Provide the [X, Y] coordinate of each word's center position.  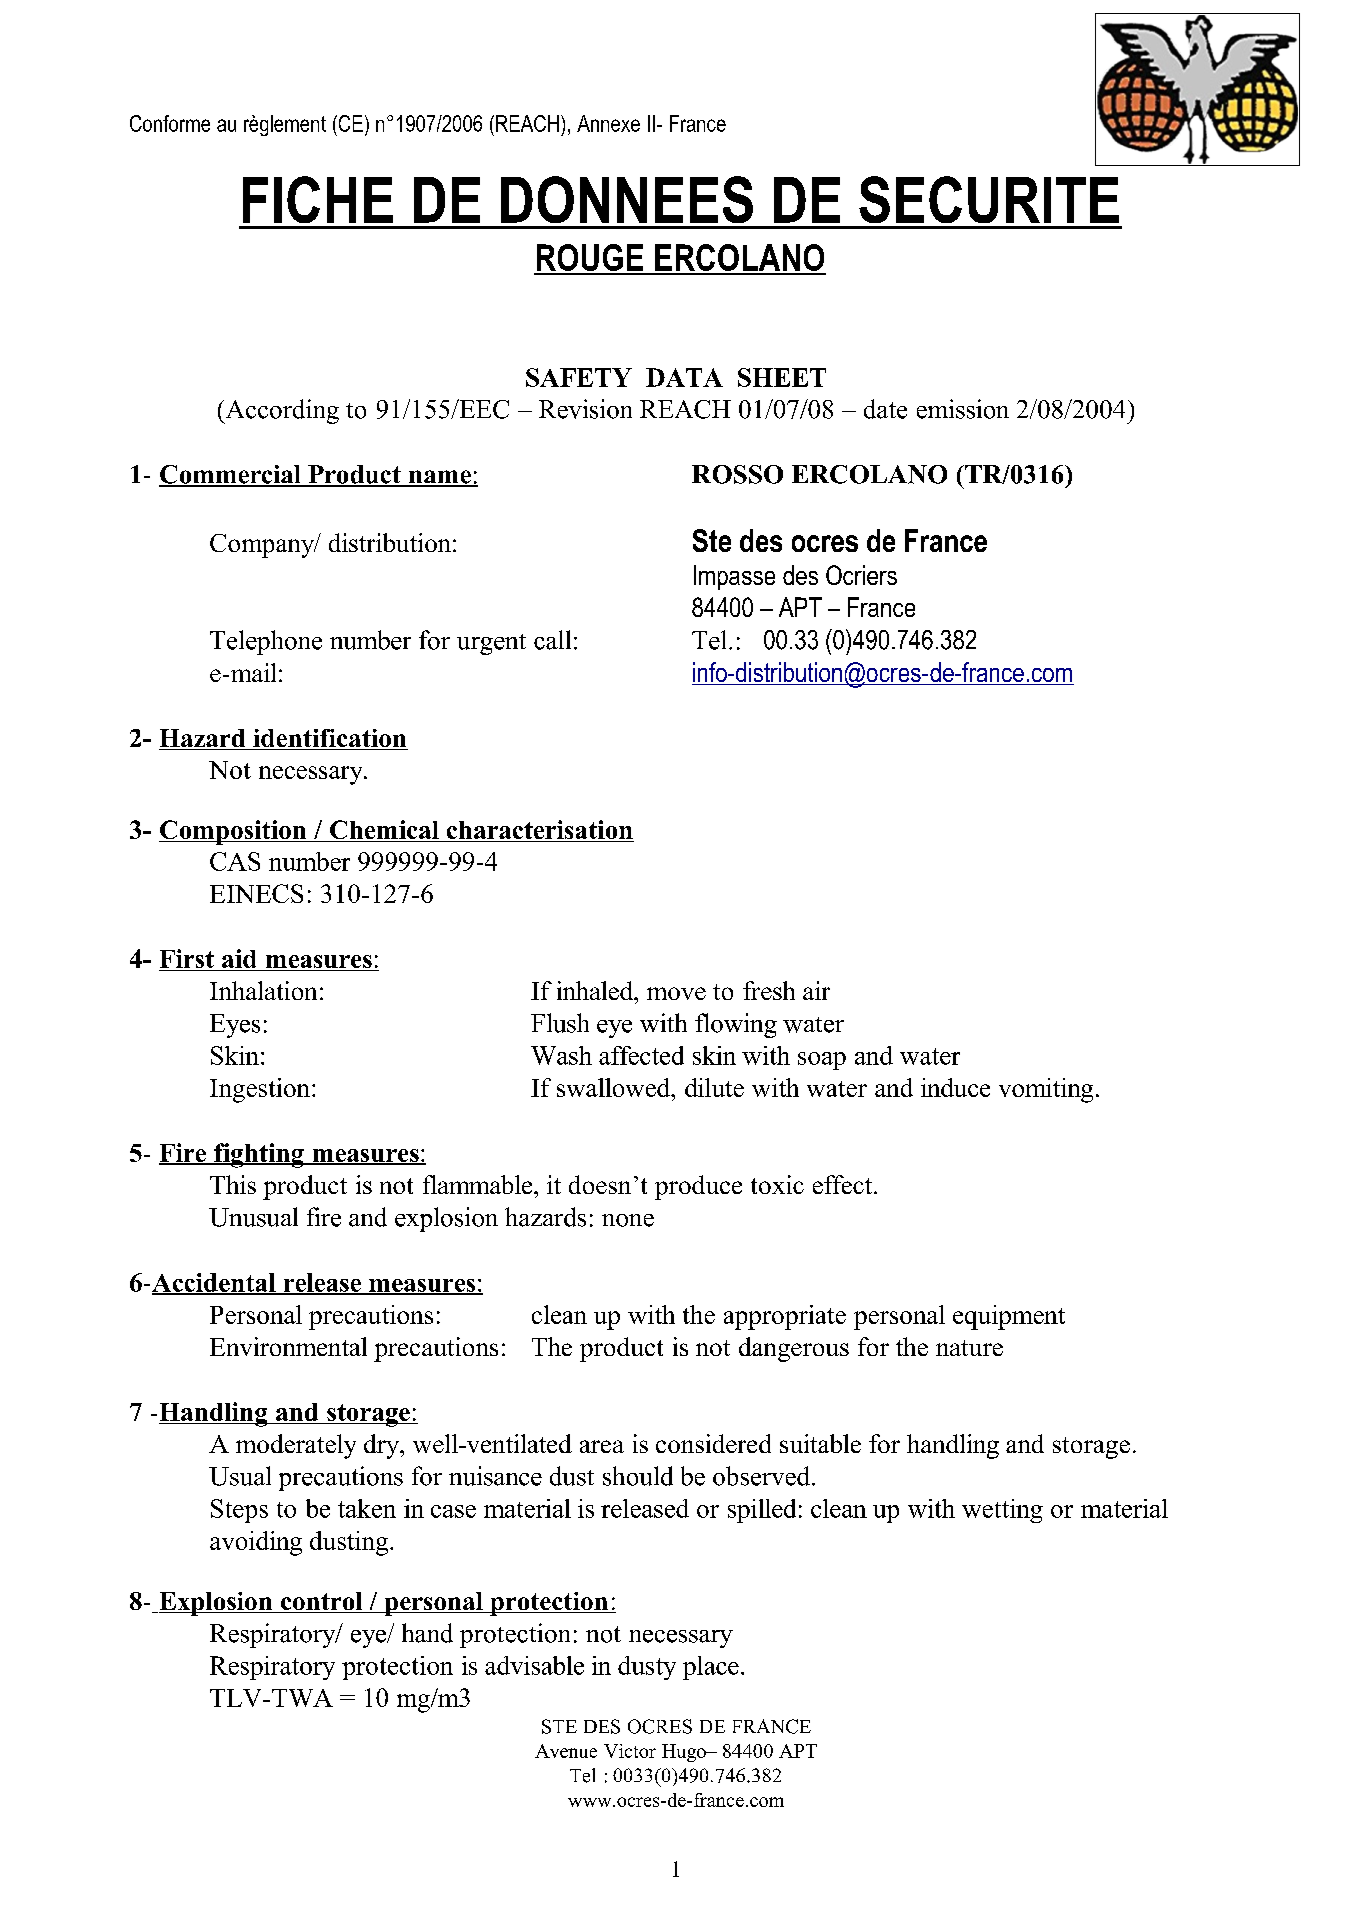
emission [963, 409]
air [816, 990]
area [602, 1446]
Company [263, 546]
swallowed [615, 1087]
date [885, 409]
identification [329, 739]
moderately [296, 1446]
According [281, 411]
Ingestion [260, 1090]
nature [969, 1348]
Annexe [608, 123]
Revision [585, 409]
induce [955, 1087]
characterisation [539, 831]
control [322, 1602]
